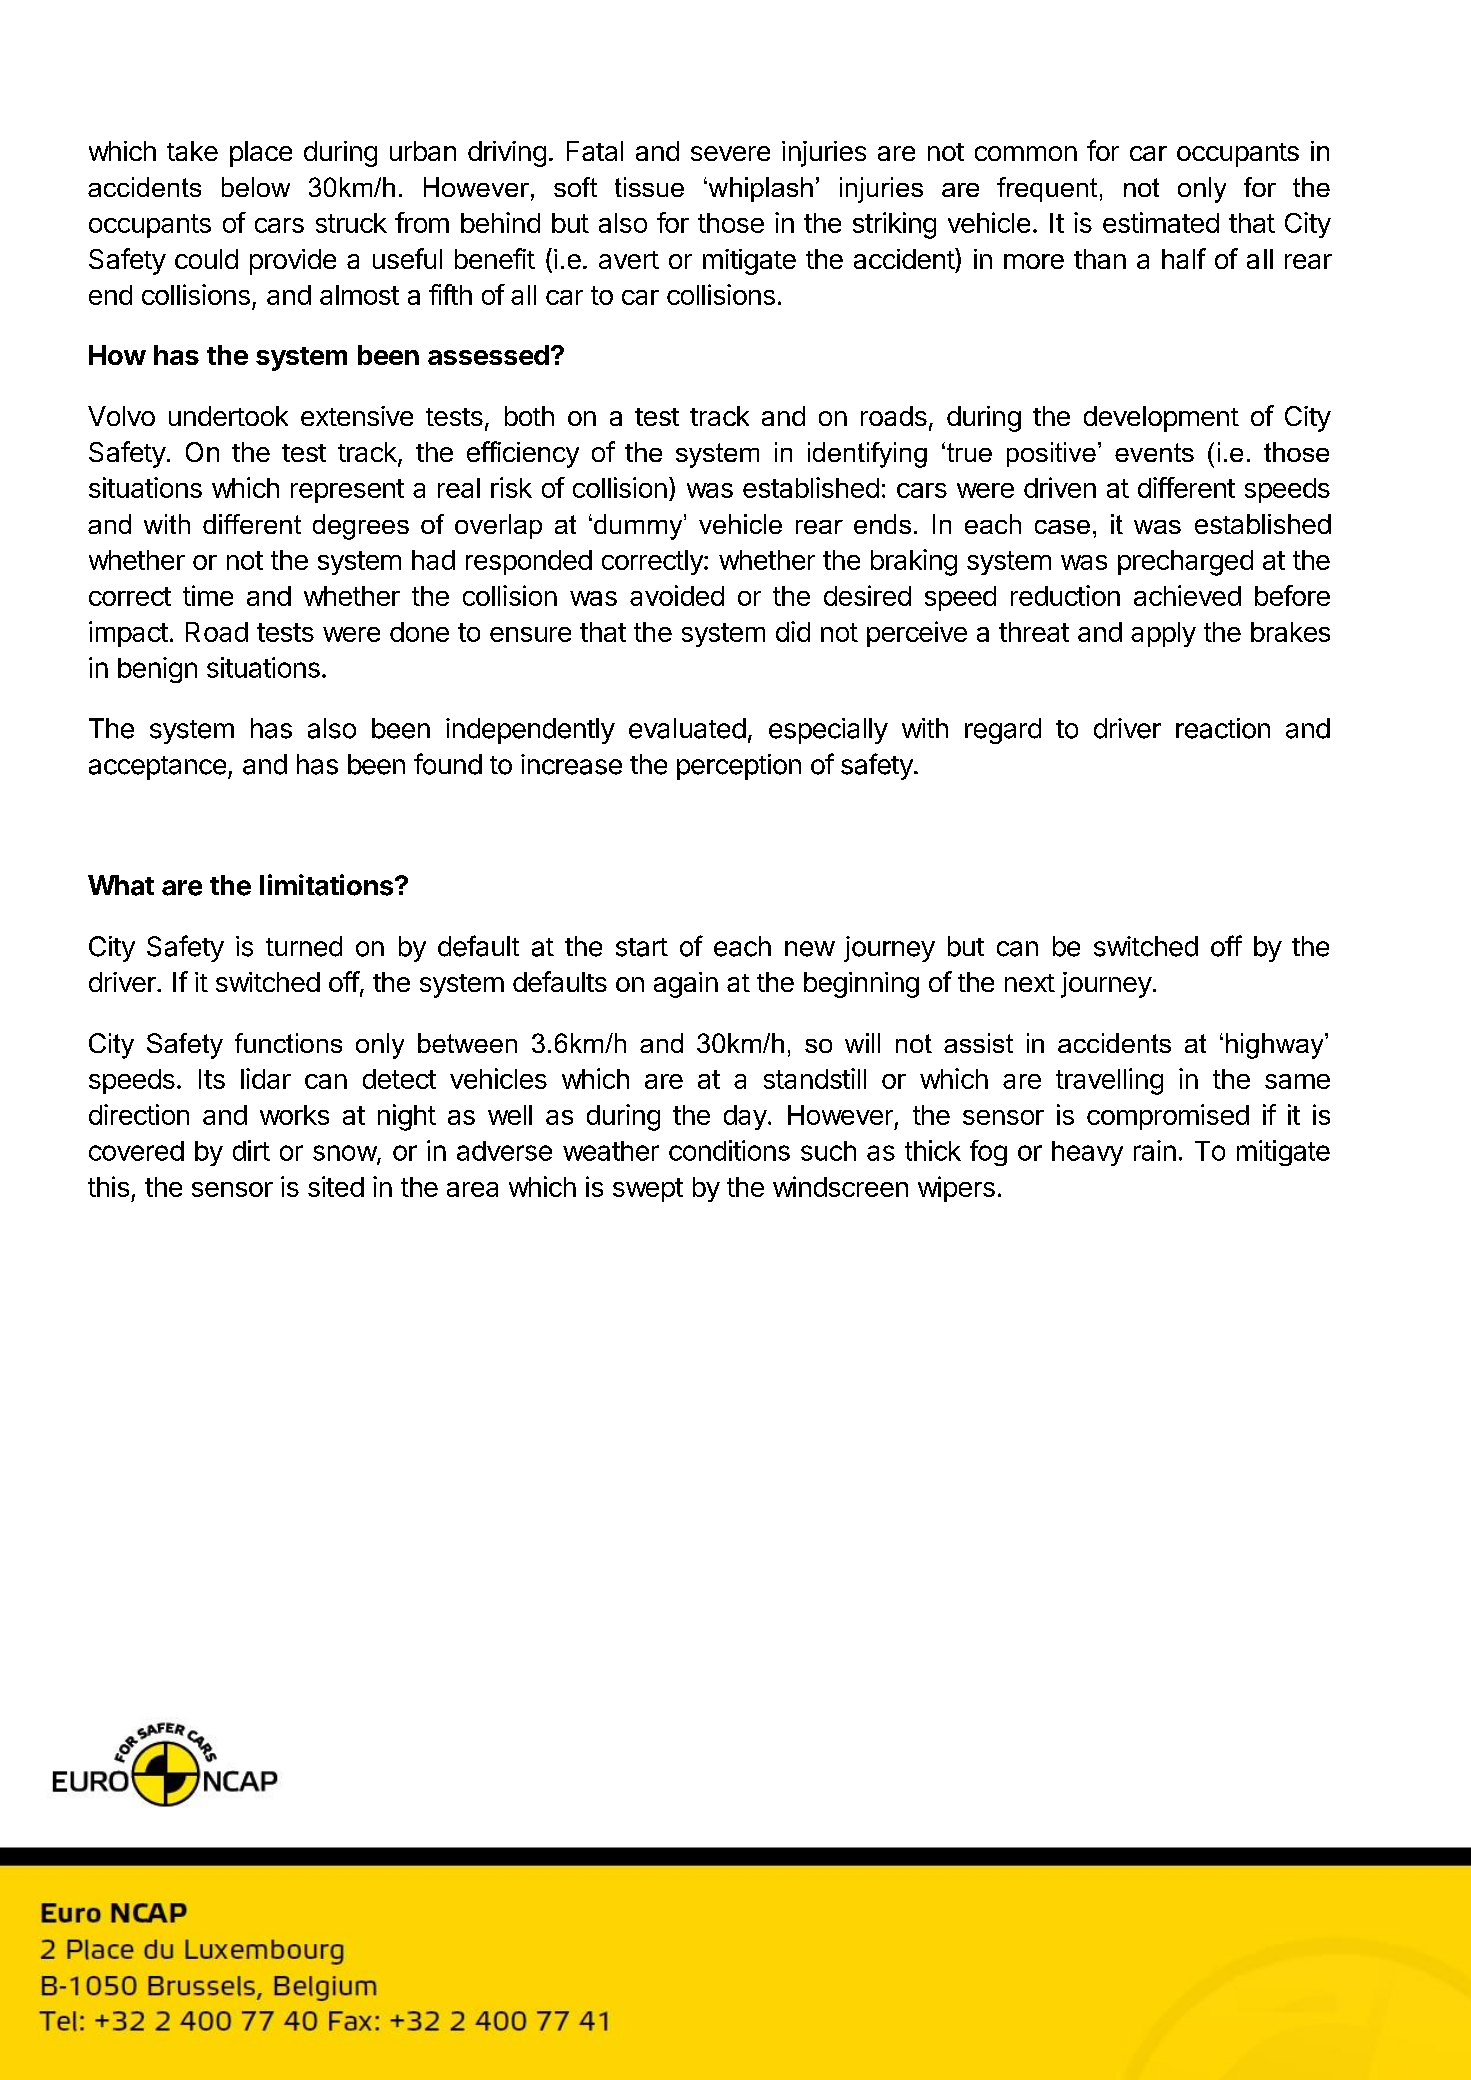 This screenshot has width=1471, height=2080. I want to click on estimated, so click(1161, 222).
